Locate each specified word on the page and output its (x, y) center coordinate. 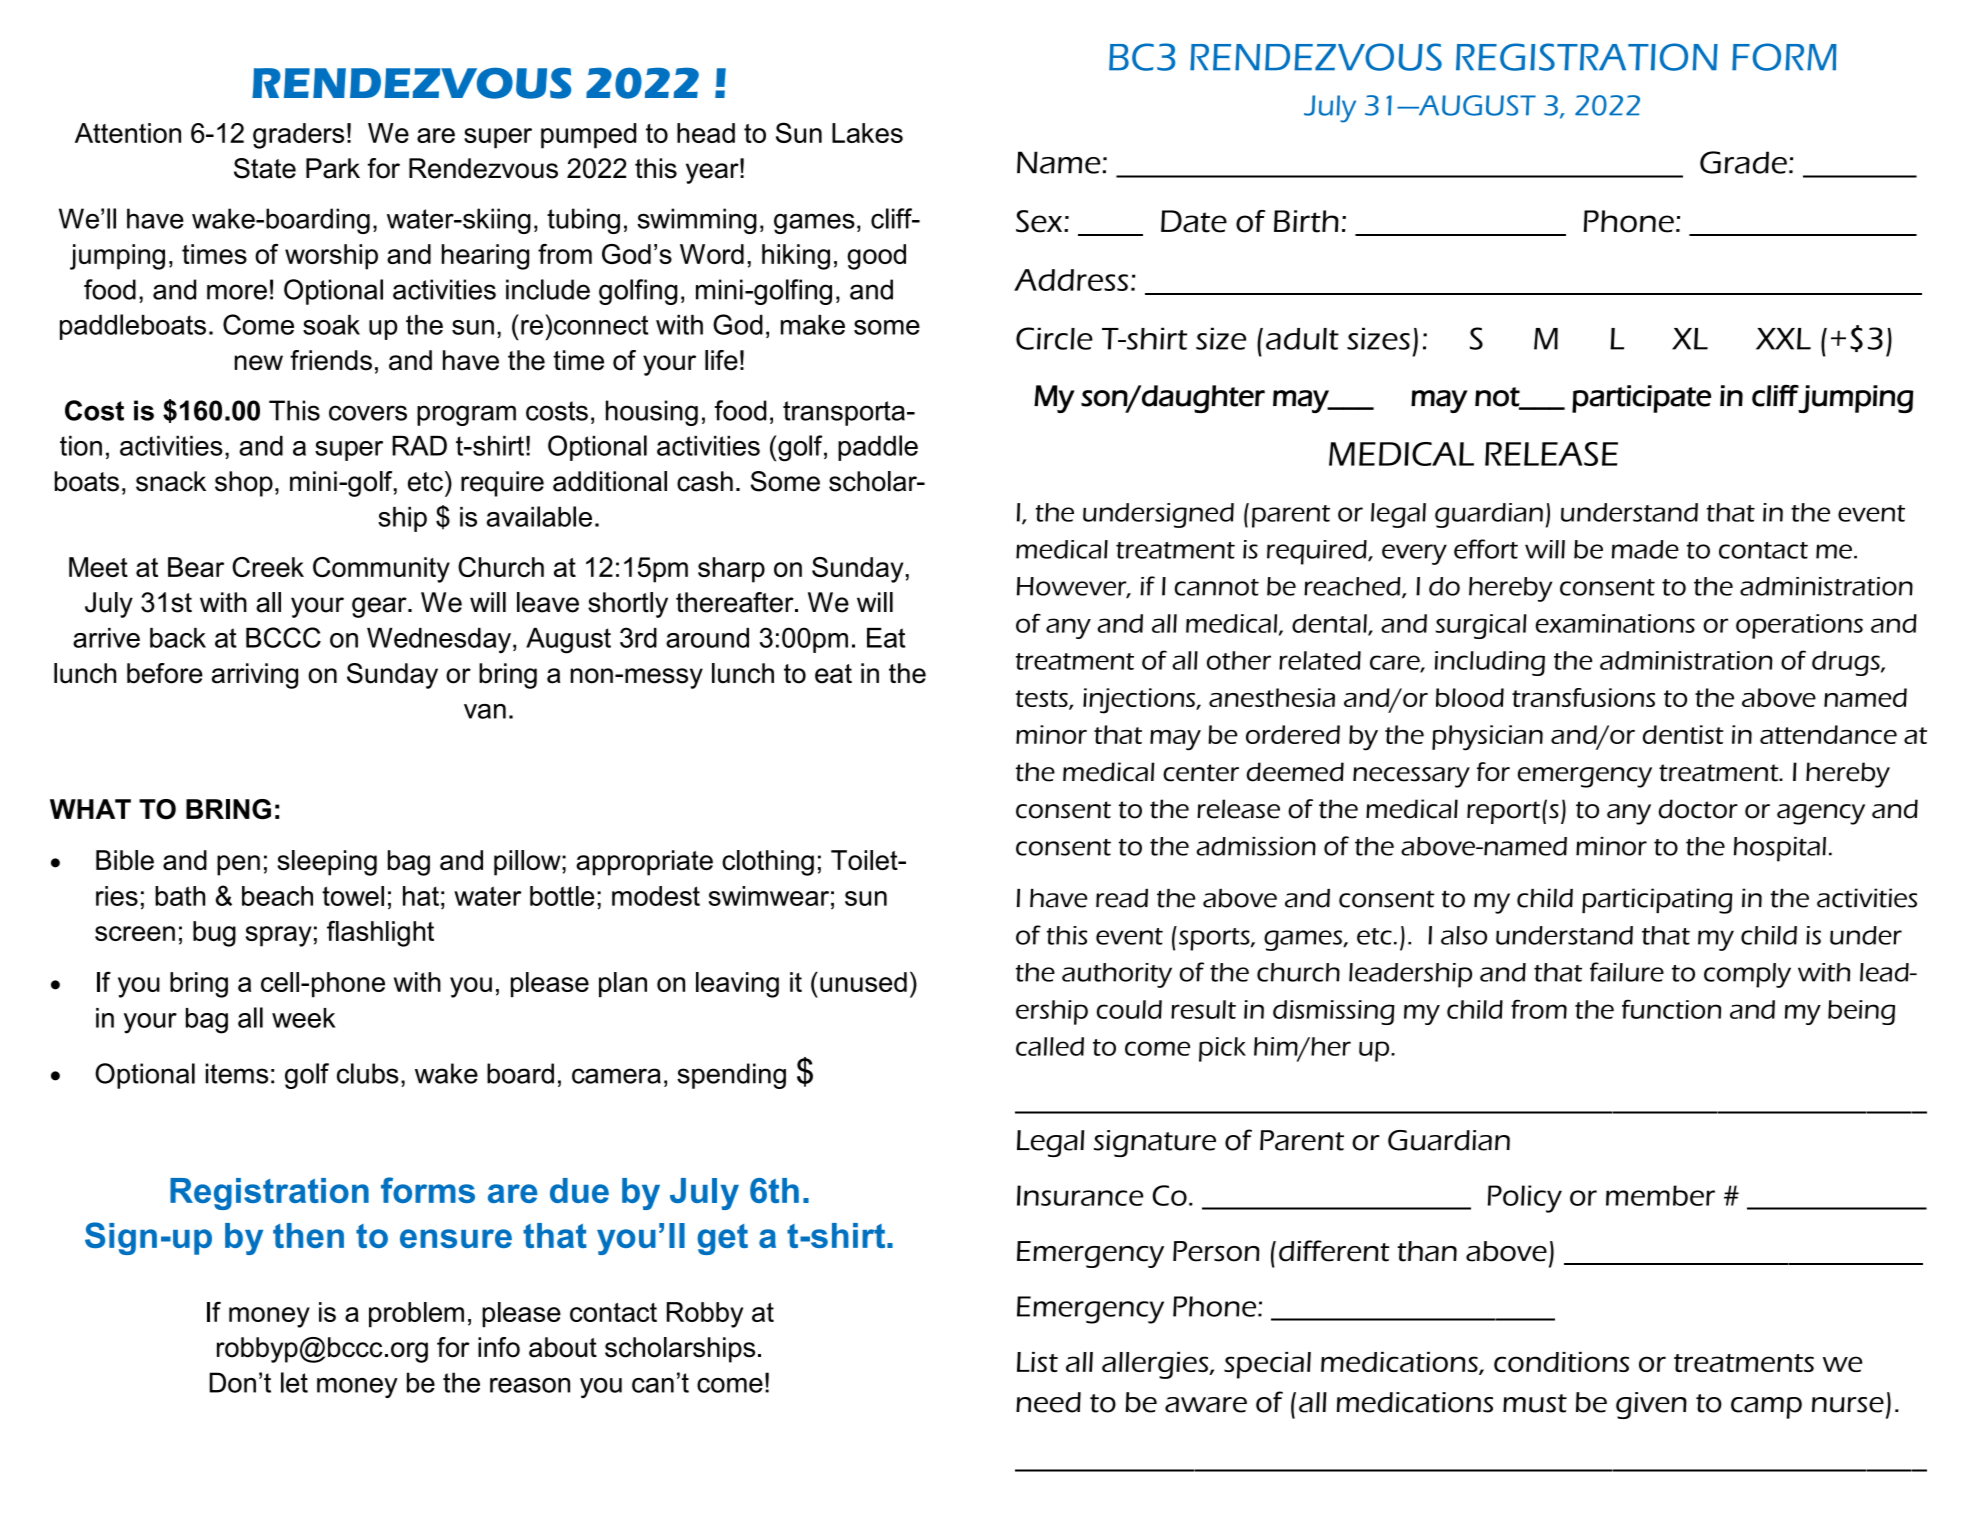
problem (416, 1315)
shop (244, 484)
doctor (1698, 809)
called (1050, 1046)
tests (1043, 700)
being (1861, 1012)
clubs (367, 1073)
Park (333, 168)
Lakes (867, 133)
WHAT (90, 809)
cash (705, 481)
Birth (1306, 221)
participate (1641, 399)
